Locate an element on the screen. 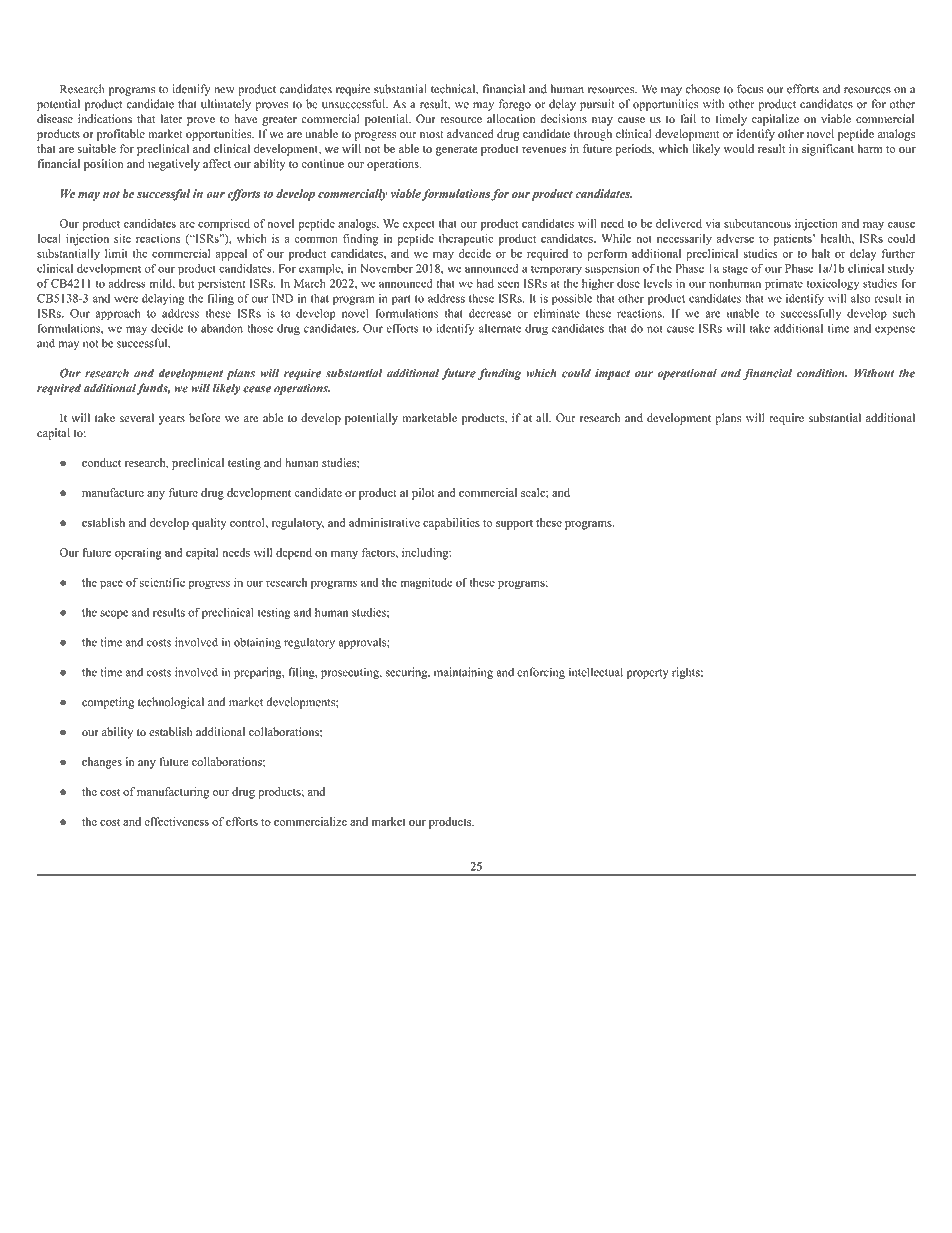 The image size is (952, 1233). property is located at coordinates (647, 674).
